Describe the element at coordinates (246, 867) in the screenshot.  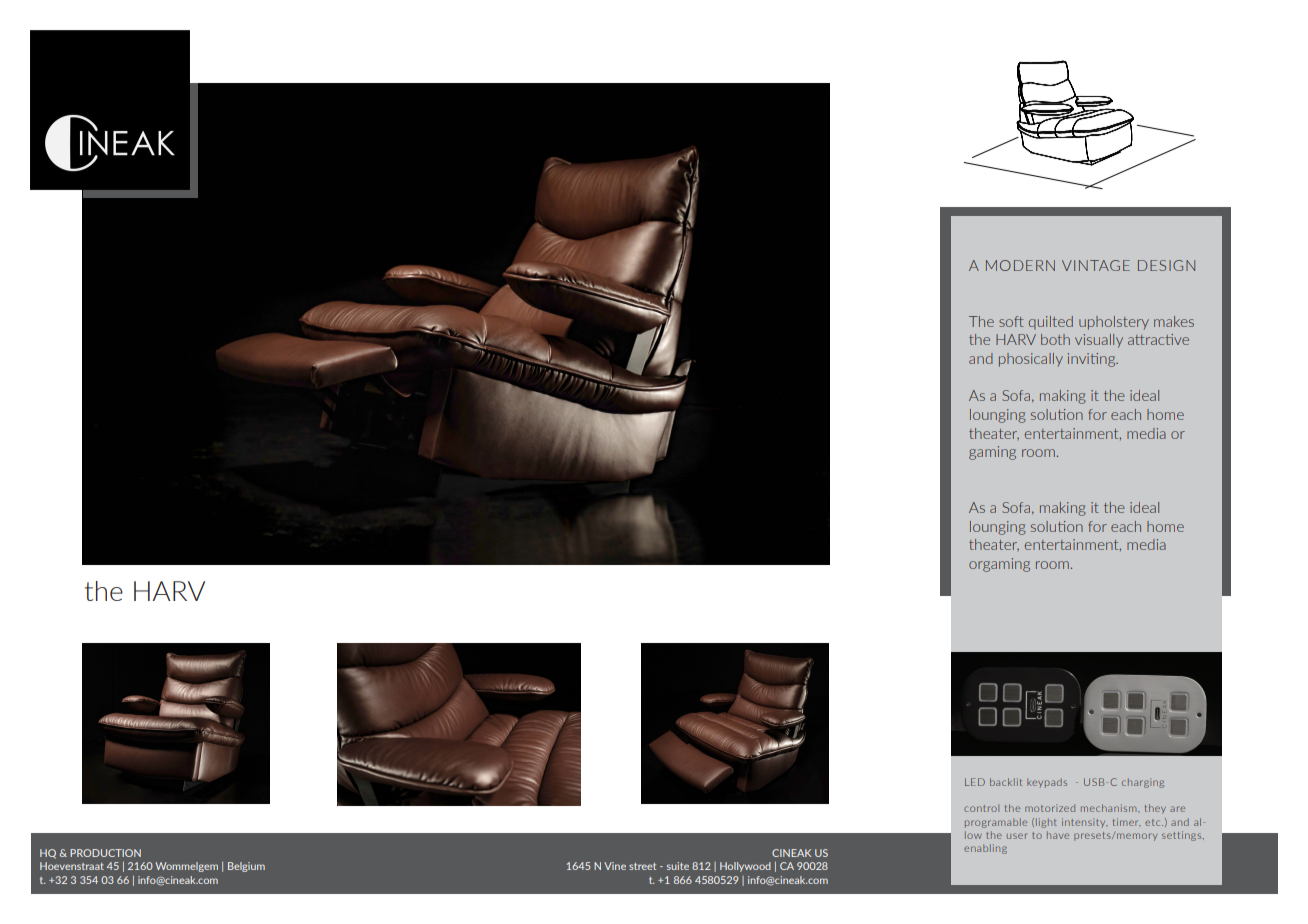
I see `Belgium` at that location.
